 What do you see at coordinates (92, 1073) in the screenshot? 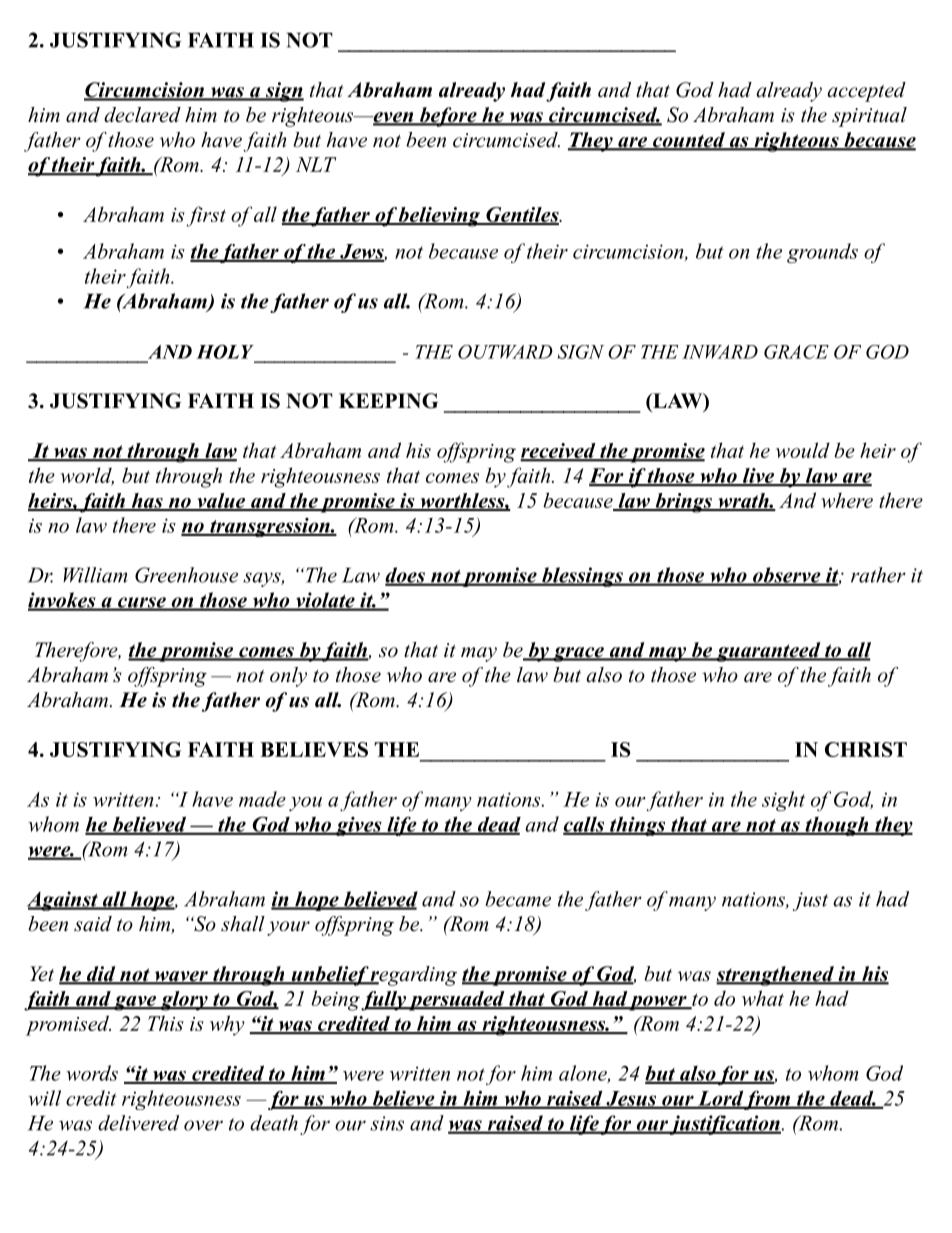
I see `words` at bounding box center [92, 1073].
